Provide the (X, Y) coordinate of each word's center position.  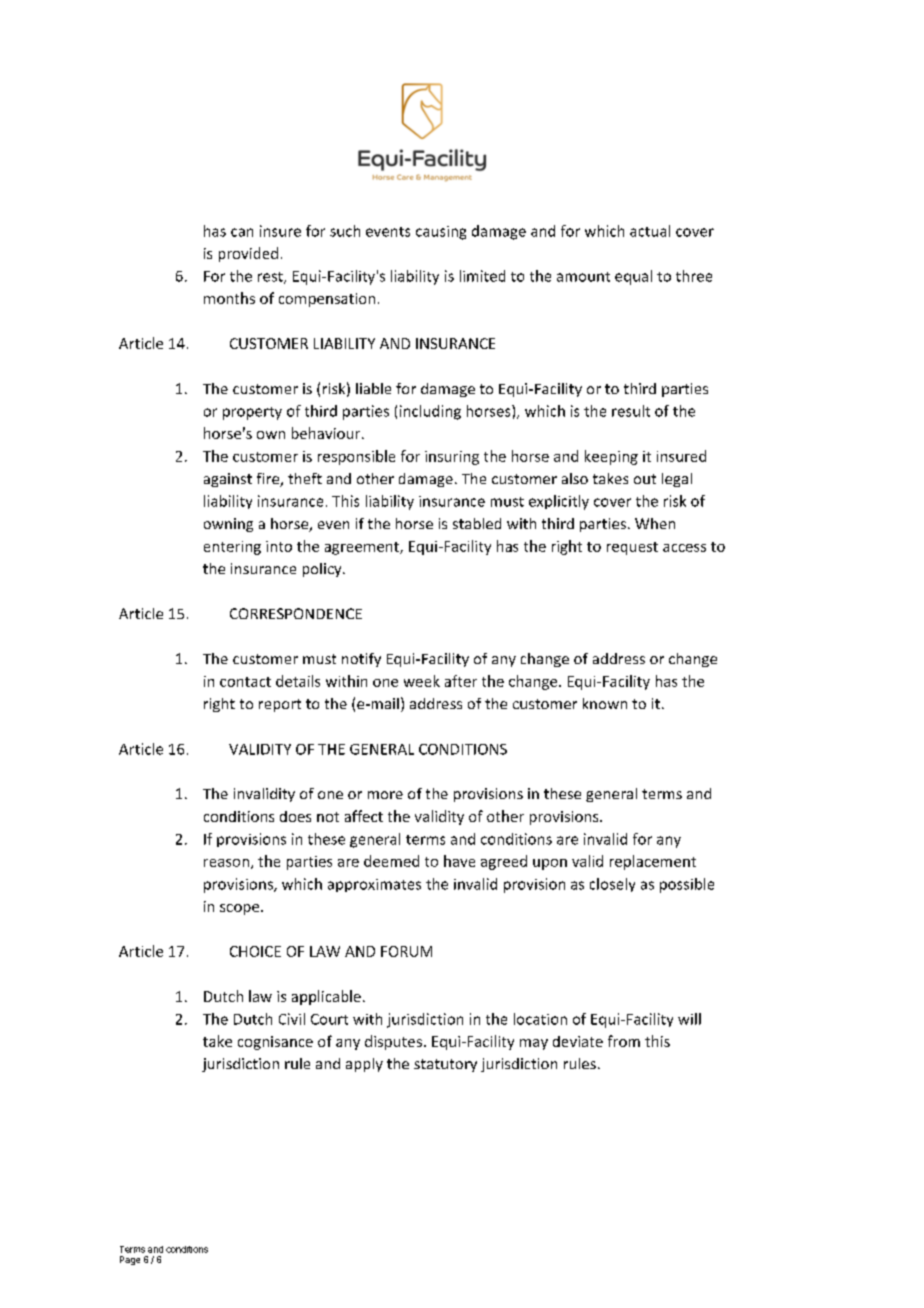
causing (441, 233)
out (645, 479)
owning (228, 525)
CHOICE (255, 951)
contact (245, 682)
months (229, 298)
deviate (578, 1041)
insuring (452, 458)
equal (633, 277)
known (605, 703)
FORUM (406, 951)
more (385, 795)
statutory (445, 1065)
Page (130, 1260)
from (624, 1041)
